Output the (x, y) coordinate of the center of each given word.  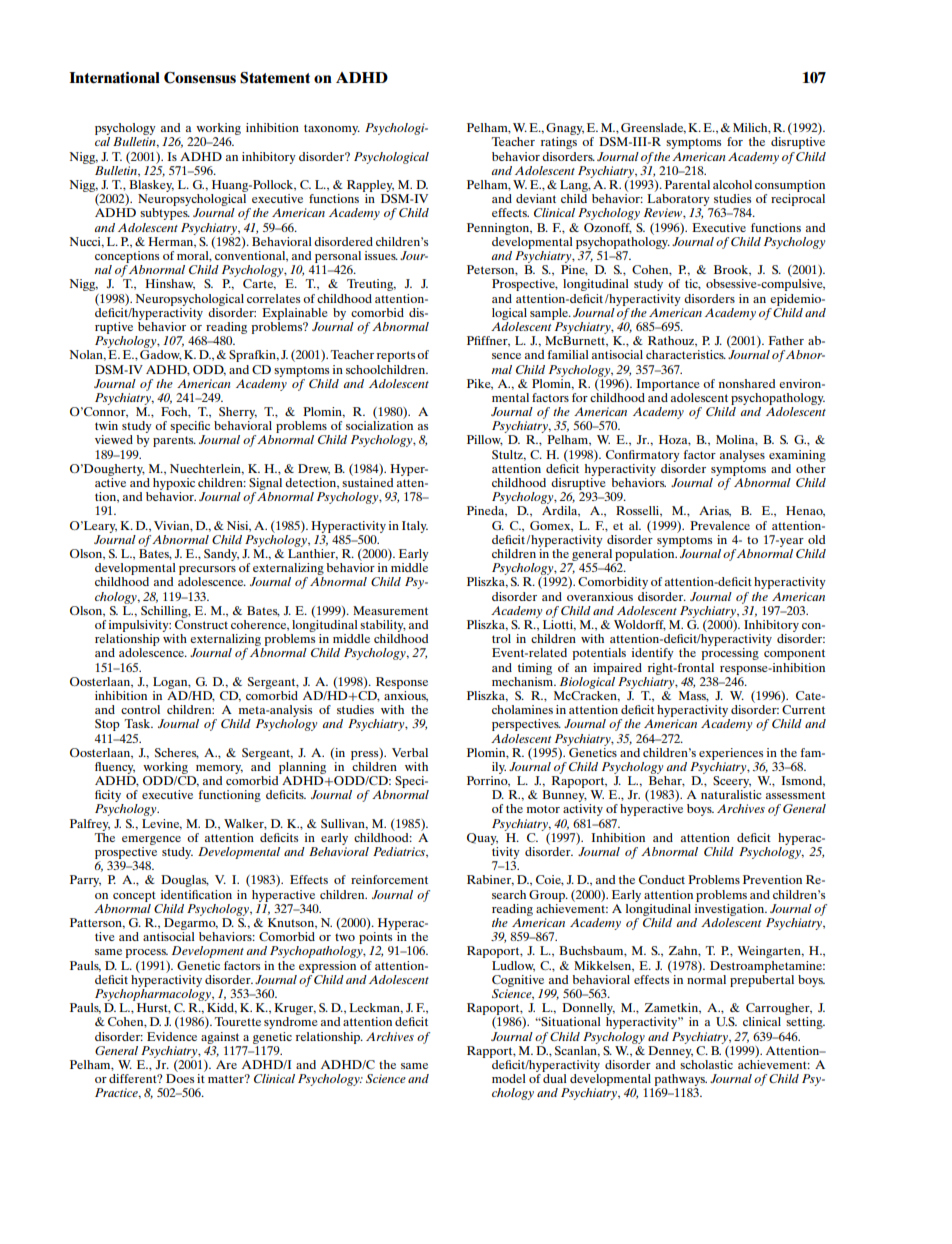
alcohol (732, 184)
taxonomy (332, 129)
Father (786, 340)
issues (381, 255)
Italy (415, 527)
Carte (259, 284)
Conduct (662, 879)
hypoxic (174, 484)
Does (180, 1078)
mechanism (524, 680)
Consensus (200, 78)
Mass (694, 696)
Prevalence (720, 525)
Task (138, 723)
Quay (482, 839)
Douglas (185, 881)
